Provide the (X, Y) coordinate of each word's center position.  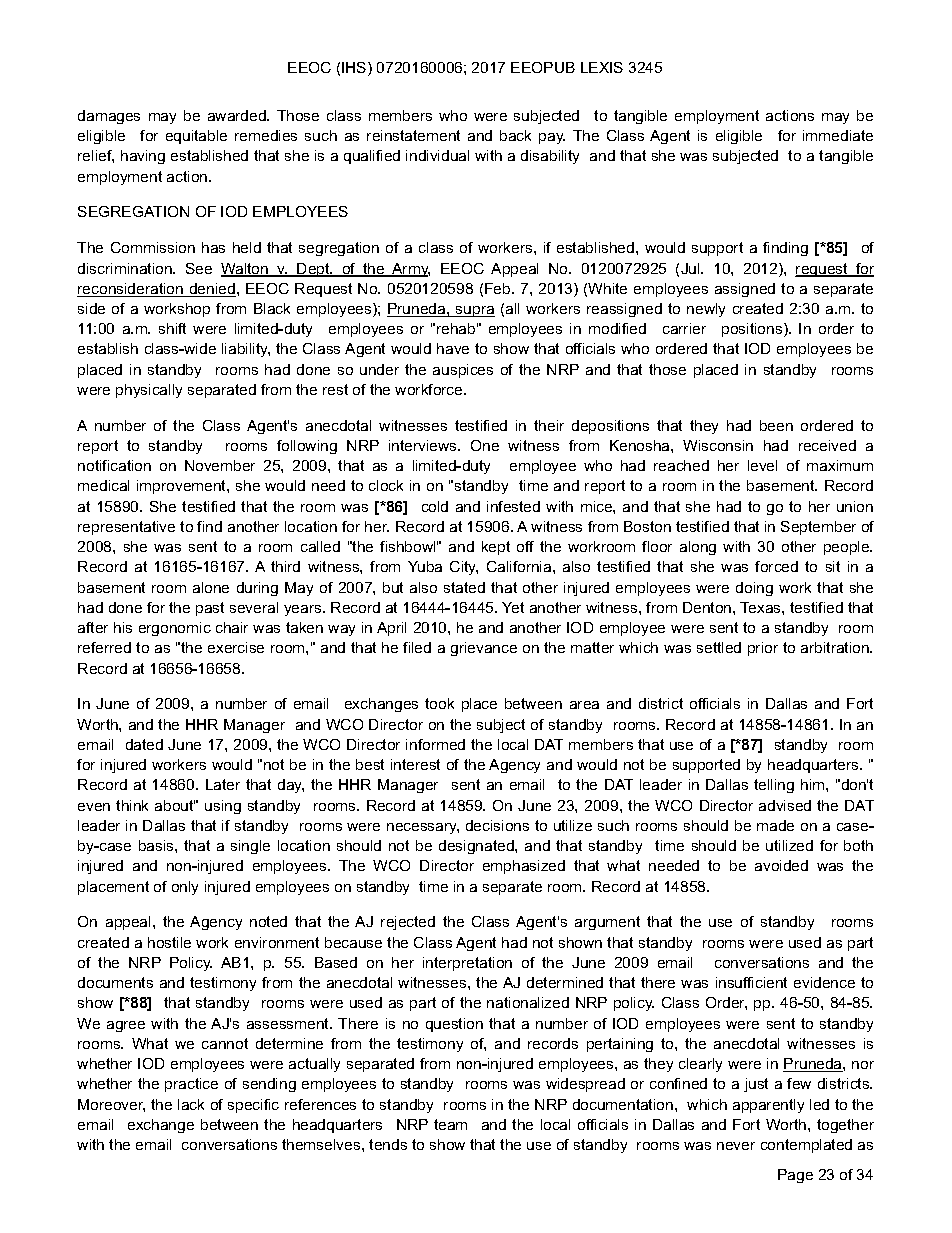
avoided (781, 865)
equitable (196, 137)
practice (191, 1085)
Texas (761, 607)
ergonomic (175, 629)
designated (477, 847)
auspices (463, 371)
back (515, 135)
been (776, 425)
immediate (838, 135)
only (185, 888)
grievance (484, 649)
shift (172, 328)
